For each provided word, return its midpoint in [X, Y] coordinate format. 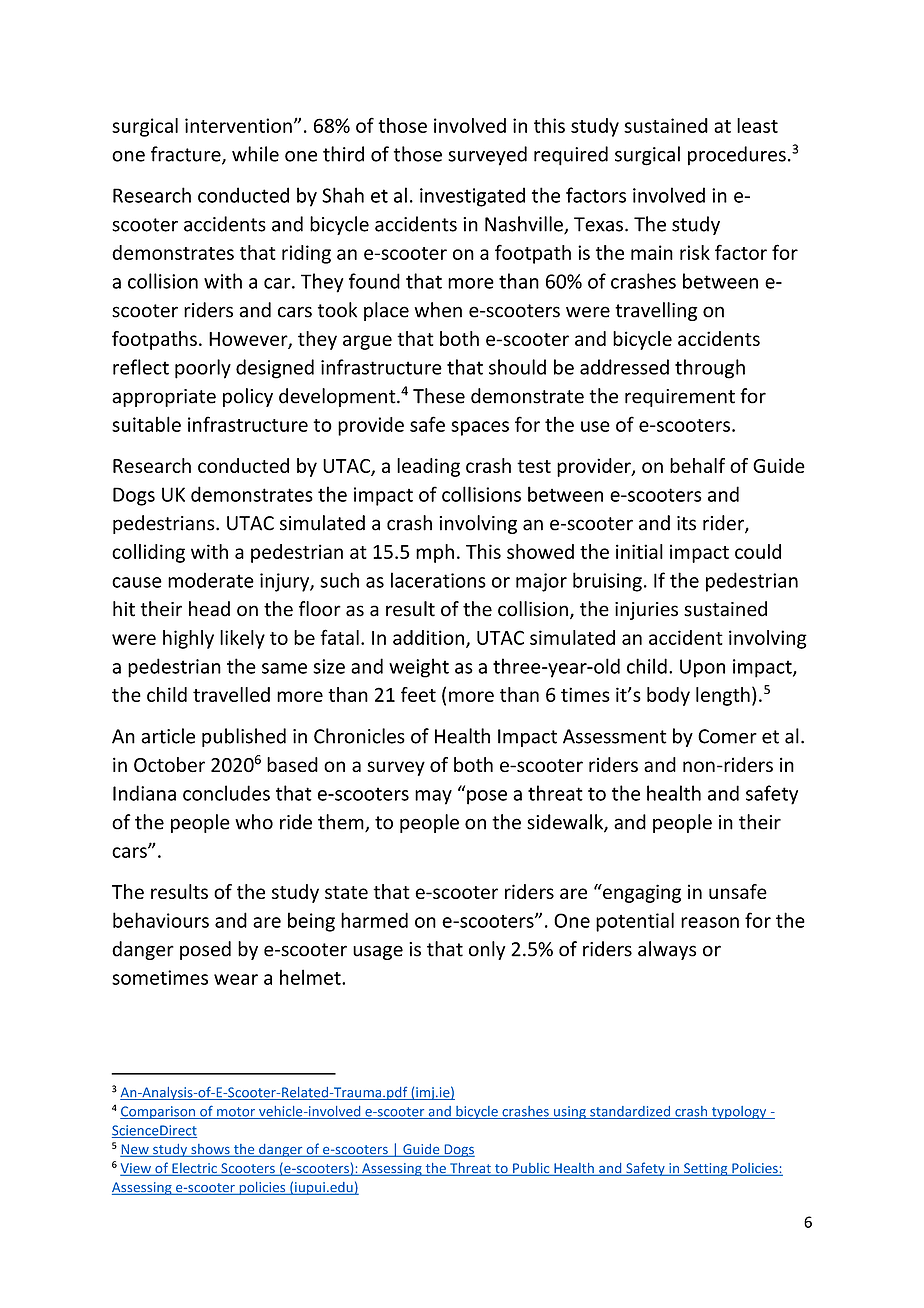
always [667, 950]
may [433, 797]
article [168, 736]
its [686, 523]
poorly [203, 369]
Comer [727, 736]
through [710, 369]
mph [435, 553]
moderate [211, 580]
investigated [472, 197]
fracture [187, 155]
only [487, 950]
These [439, 396]
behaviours [161, 920]
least [757, 125]
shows [210, 1150]
